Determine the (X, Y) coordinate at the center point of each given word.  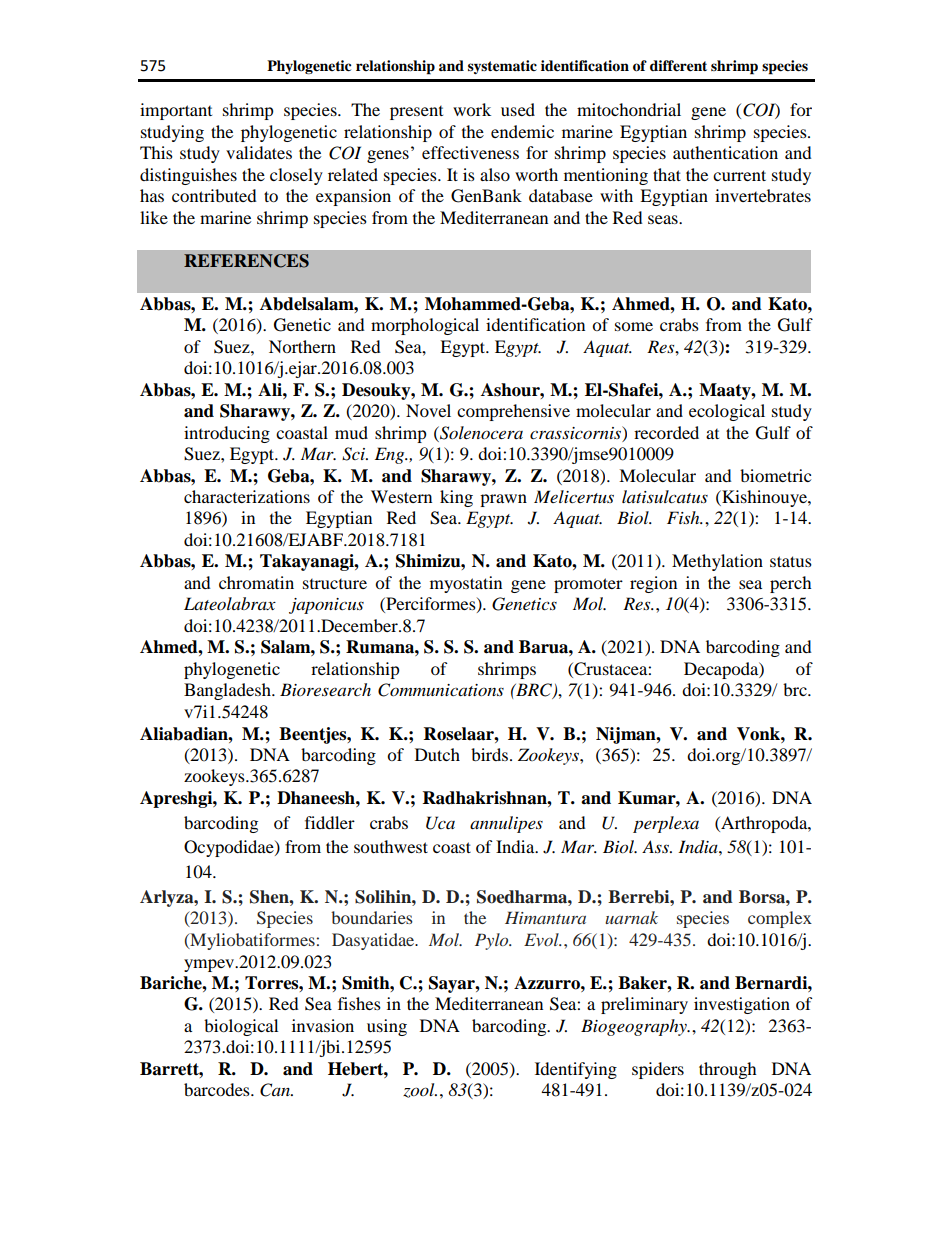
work (472, 109)
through (728, 1070)
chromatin (256, 582)
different (678, 66)
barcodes (218, 1089)
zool (420, 1090)
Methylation (717, 562)
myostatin (466, 584)
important (176, 111)
